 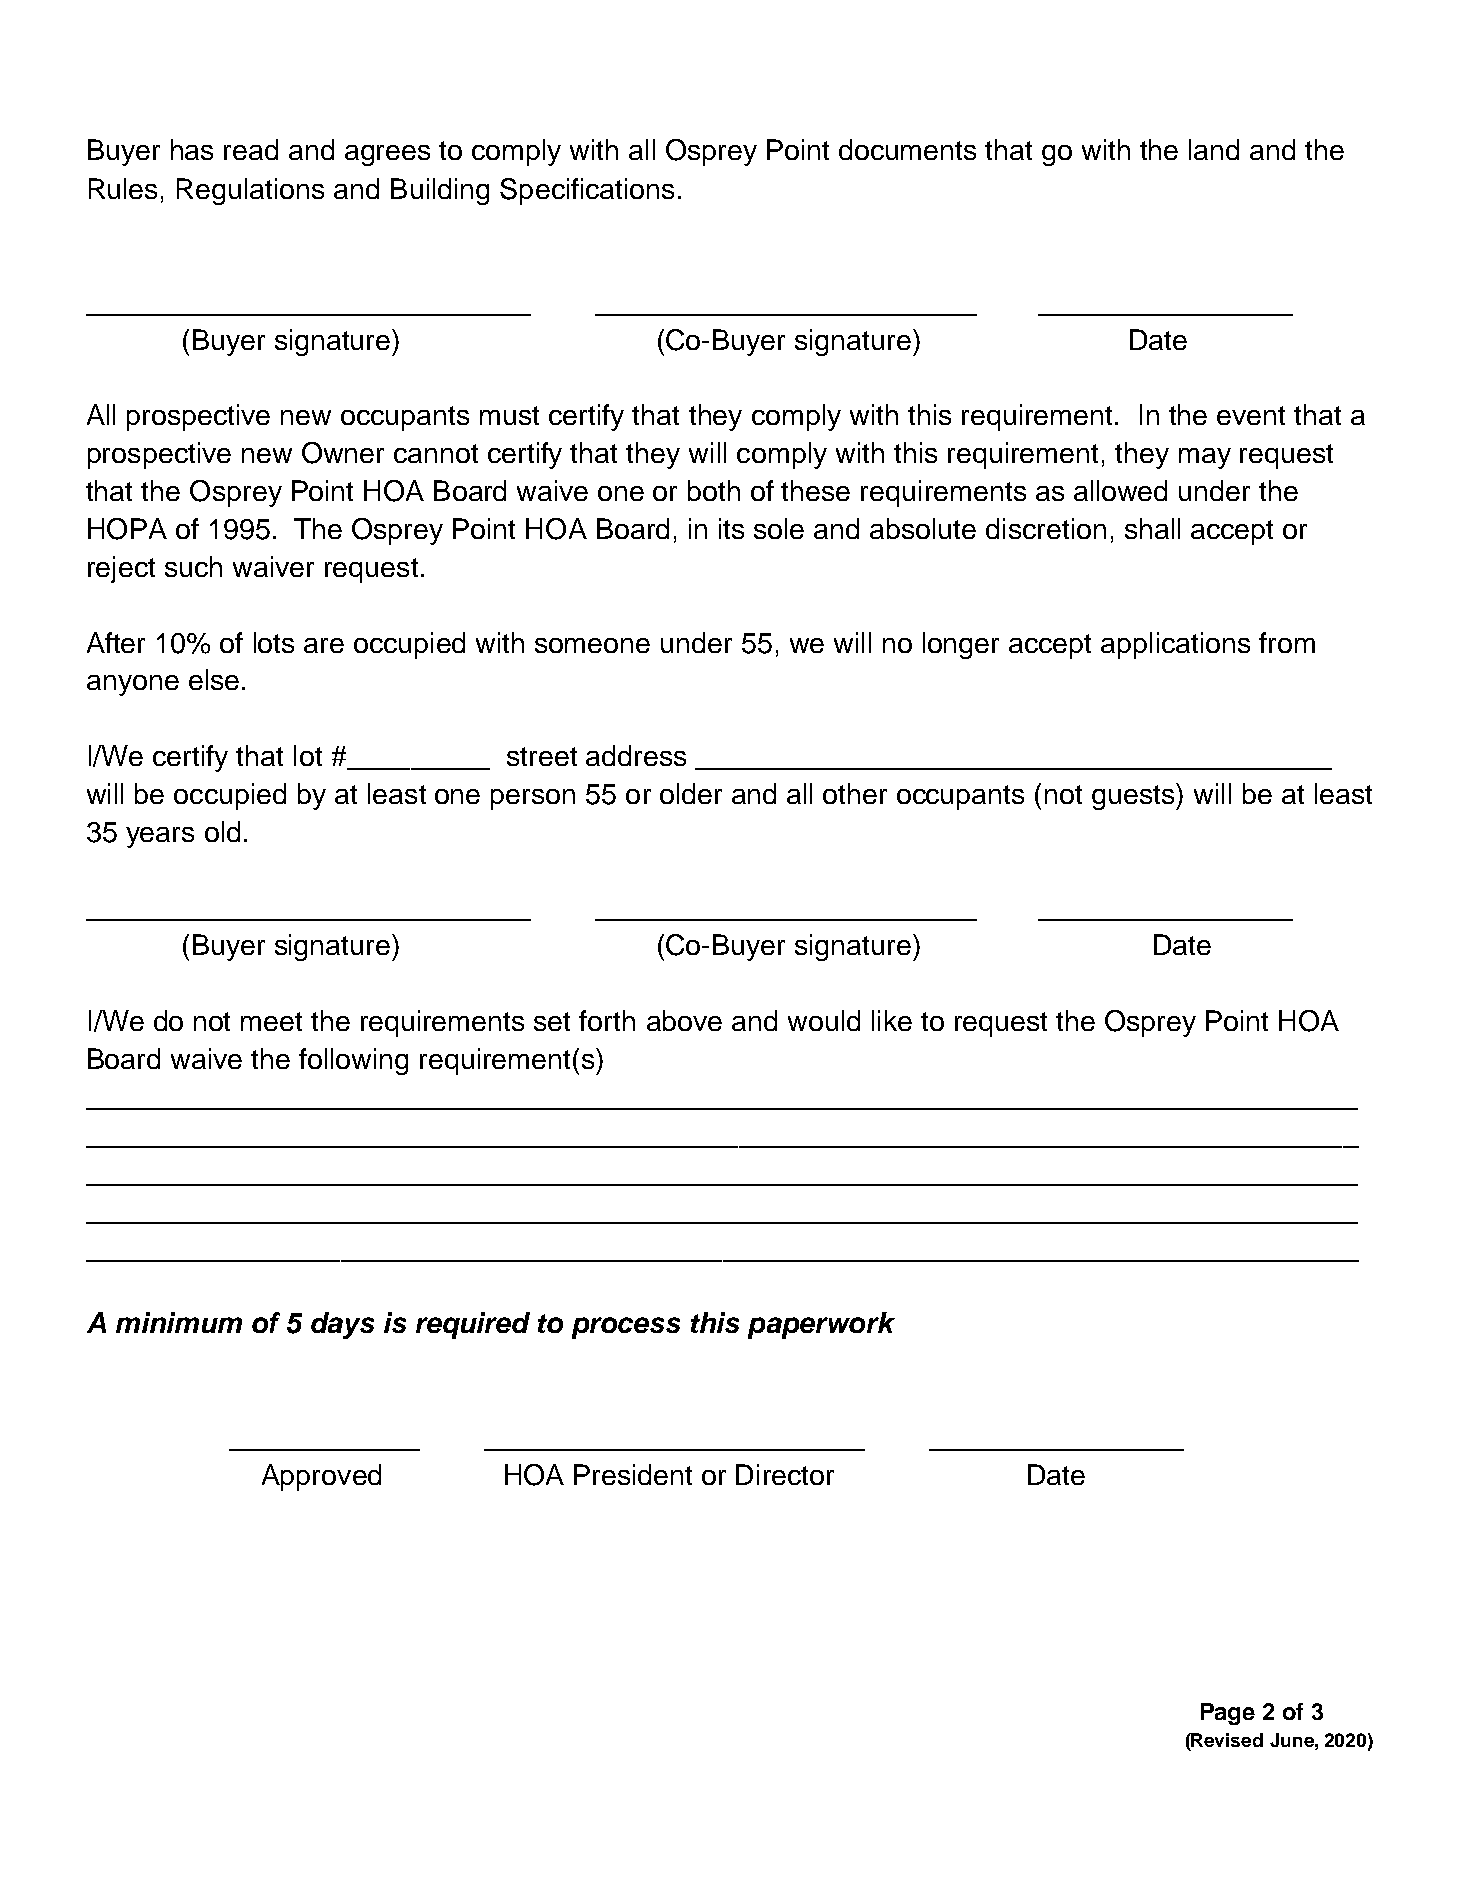 What do you see at coordinates (1214, 149) in the screenshot?
I see `land` at bounding box center [1214, 149].
